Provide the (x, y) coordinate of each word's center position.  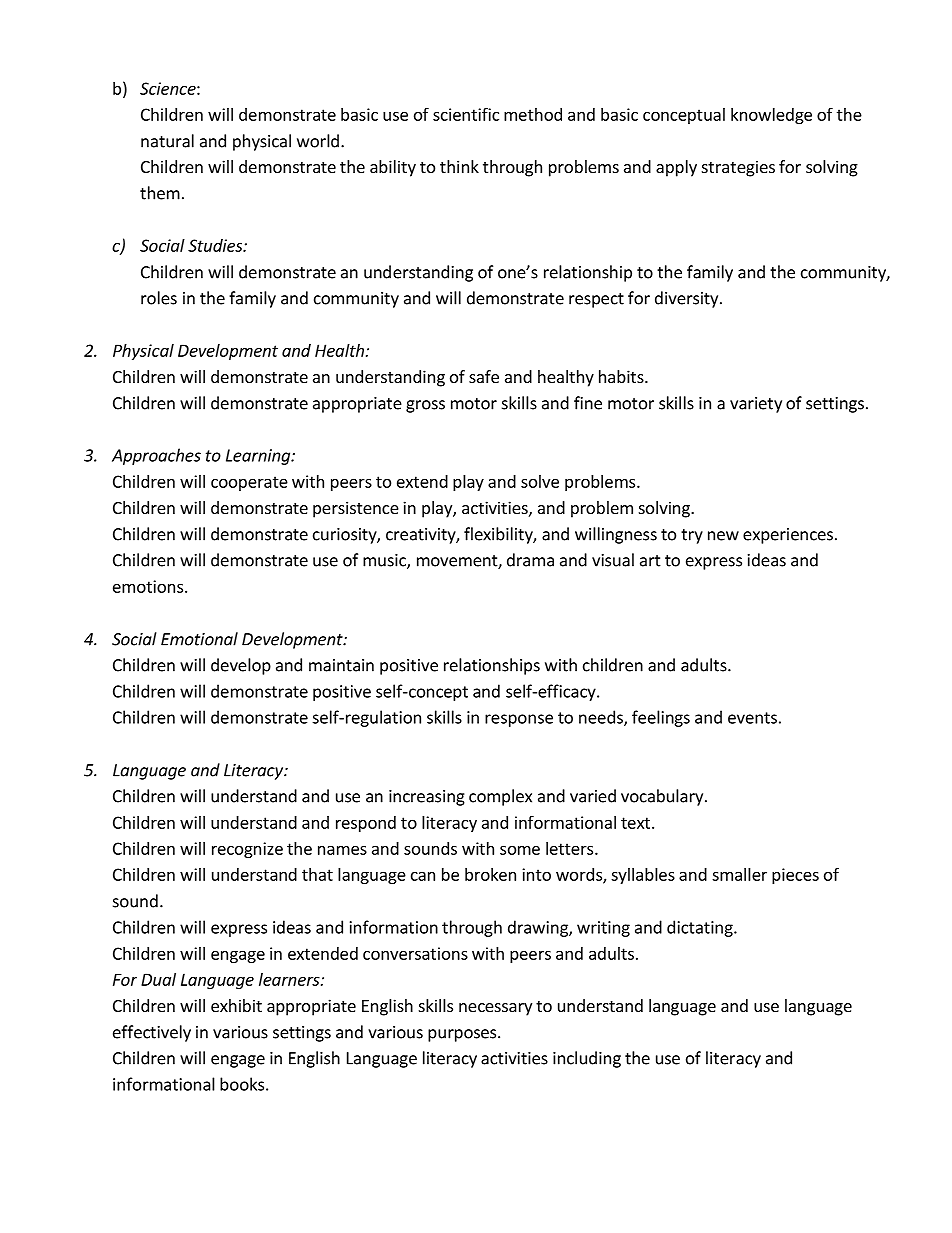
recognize (247, 850)
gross (425, 406)
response (519, 720)
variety (756, 405)
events (752, 718)
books (242, 1084)
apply (676, 168)
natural (167, 141)
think (459, 166)
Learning (259, 457)
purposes (463, 1035)
